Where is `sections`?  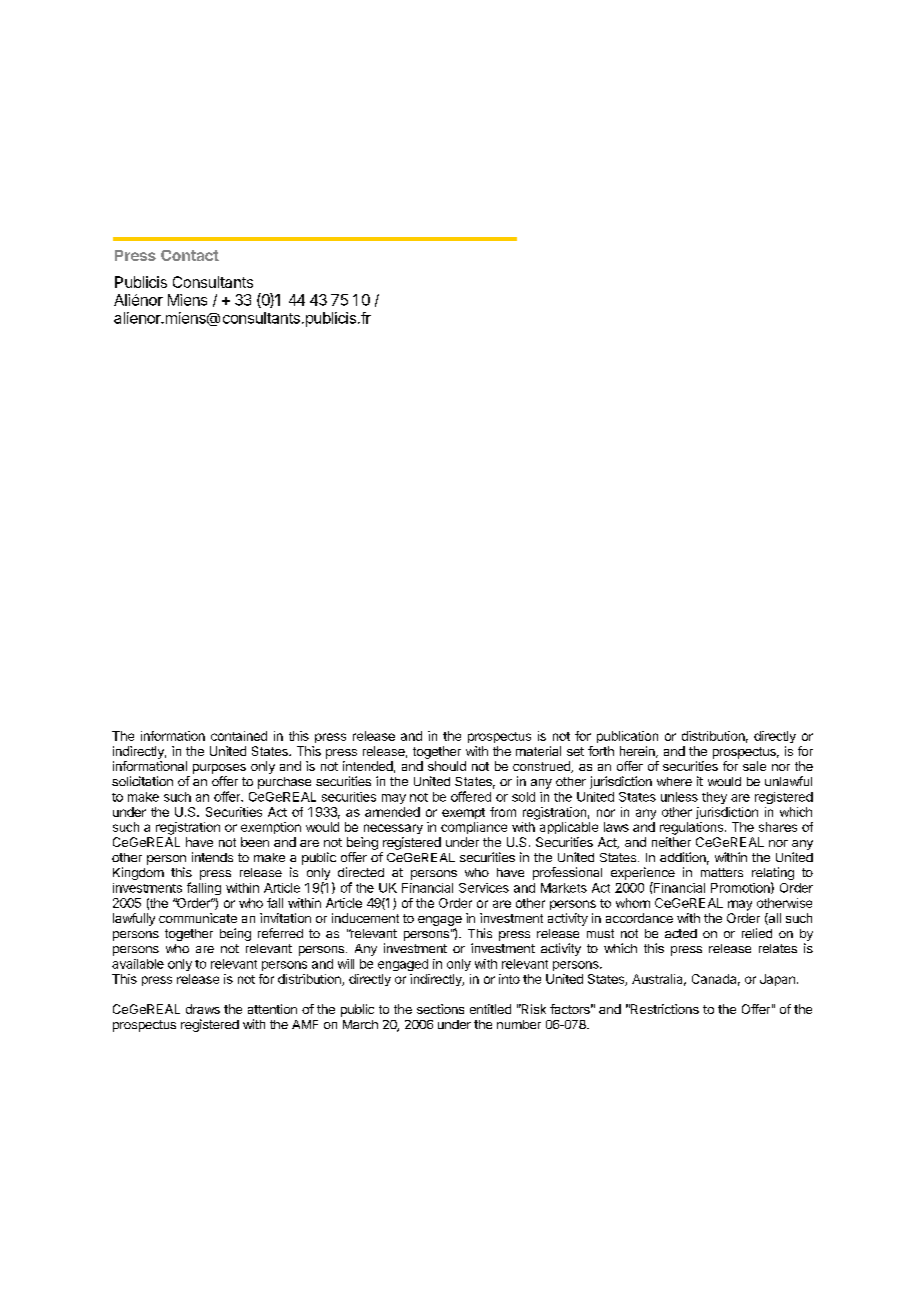
sections is located at coordinates (440, 1009).
